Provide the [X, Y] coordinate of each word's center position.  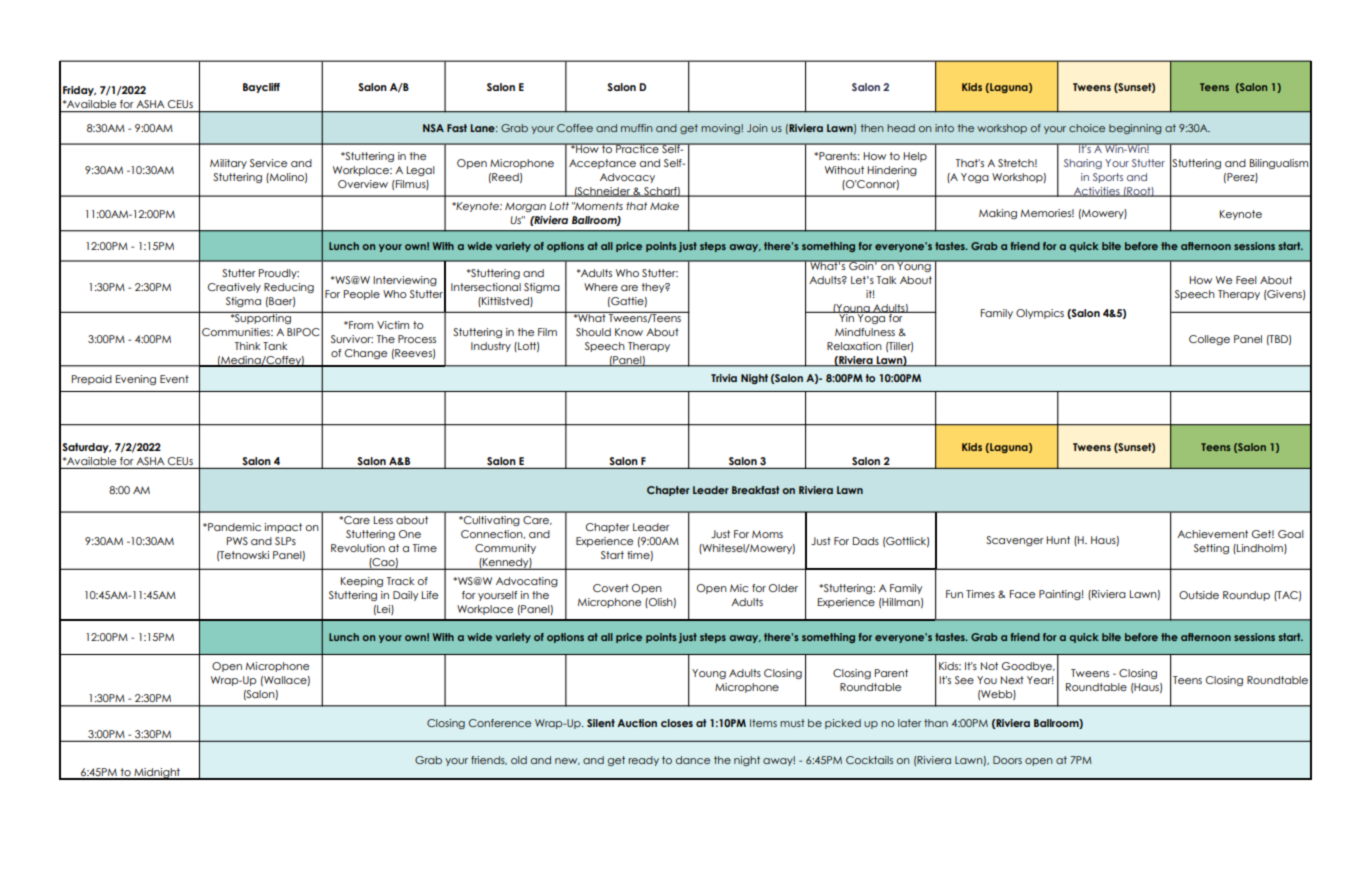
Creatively [234, 288]
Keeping [362, 582]
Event [174, 379]
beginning [1135, 129]
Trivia [724, 378]
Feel [1246, 280]
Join [757, 128]
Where [601, 287]
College [1209, 340]
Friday [79, 91]
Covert [611, 588]
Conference [500, 723]
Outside [1199, 595]
